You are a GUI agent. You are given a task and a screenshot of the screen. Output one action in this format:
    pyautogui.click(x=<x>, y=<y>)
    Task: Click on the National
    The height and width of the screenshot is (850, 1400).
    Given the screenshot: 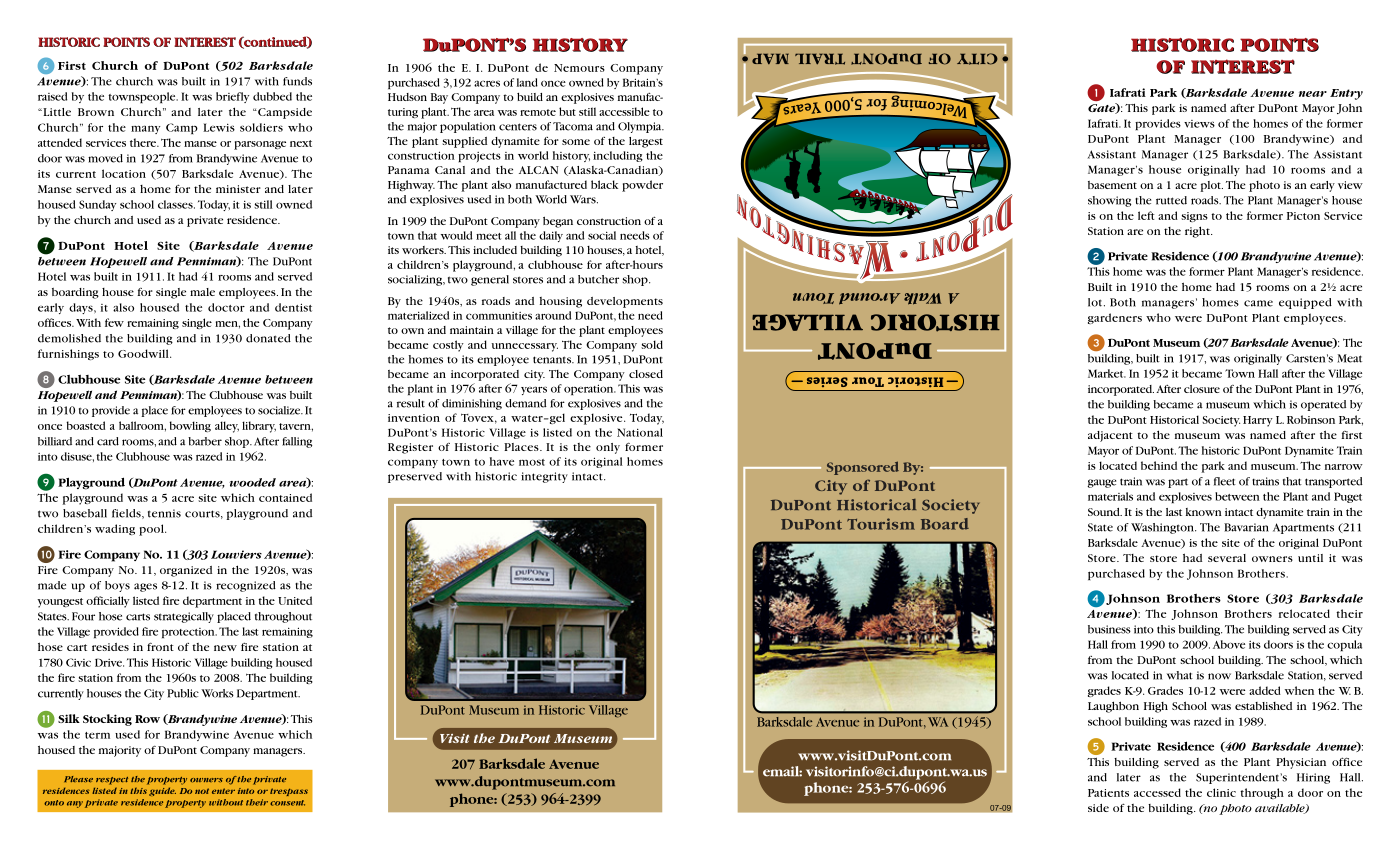 What is the action you would take?
    pyautogui.click(x=640, y=432)
